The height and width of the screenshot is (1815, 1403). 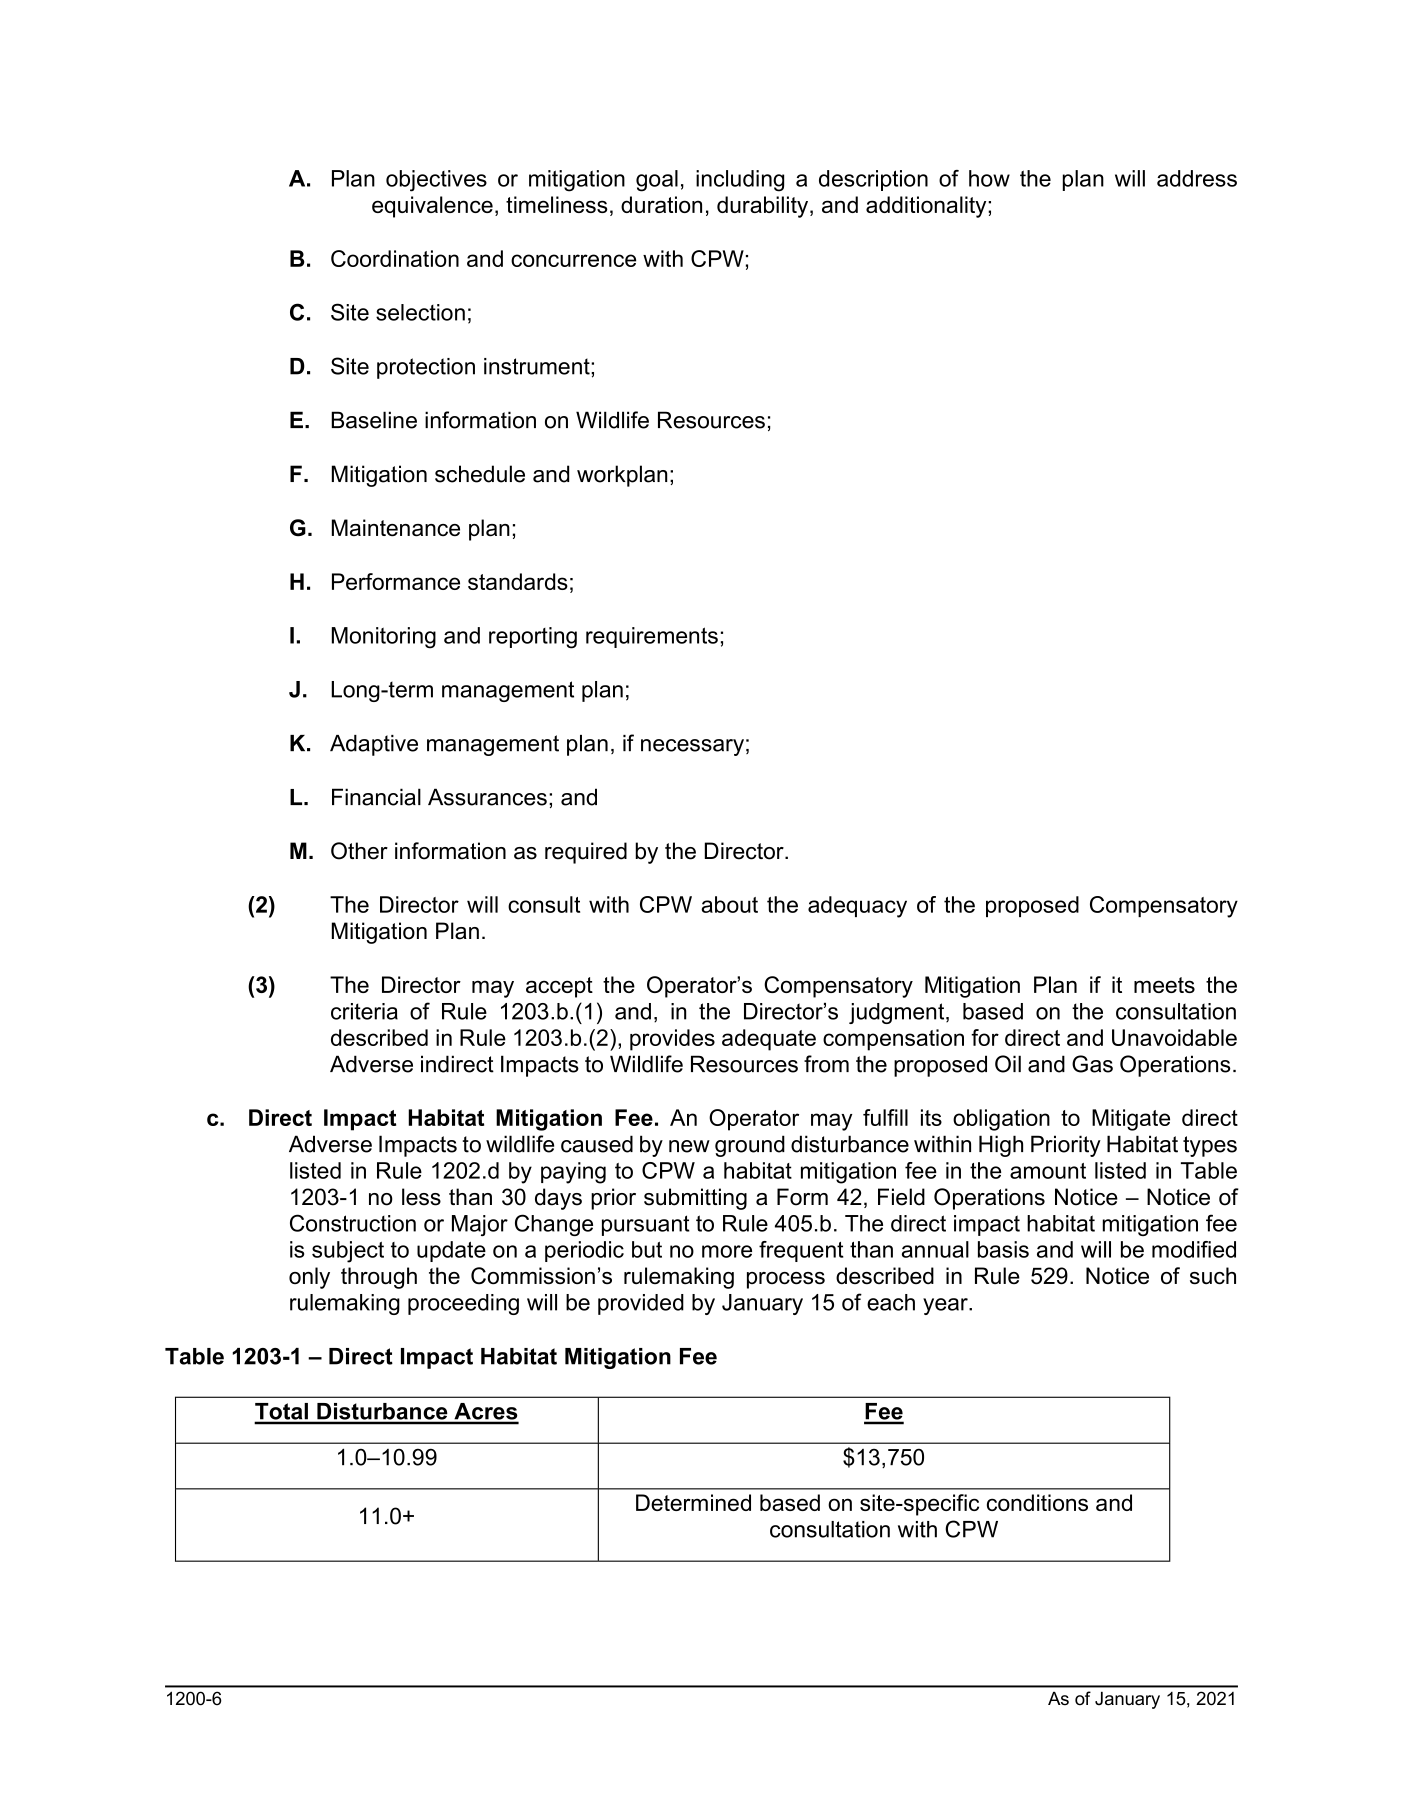 What do you see at coordinates (359, 851) in the screenshot?
I see `Other` at bounding box center [359, 851].
